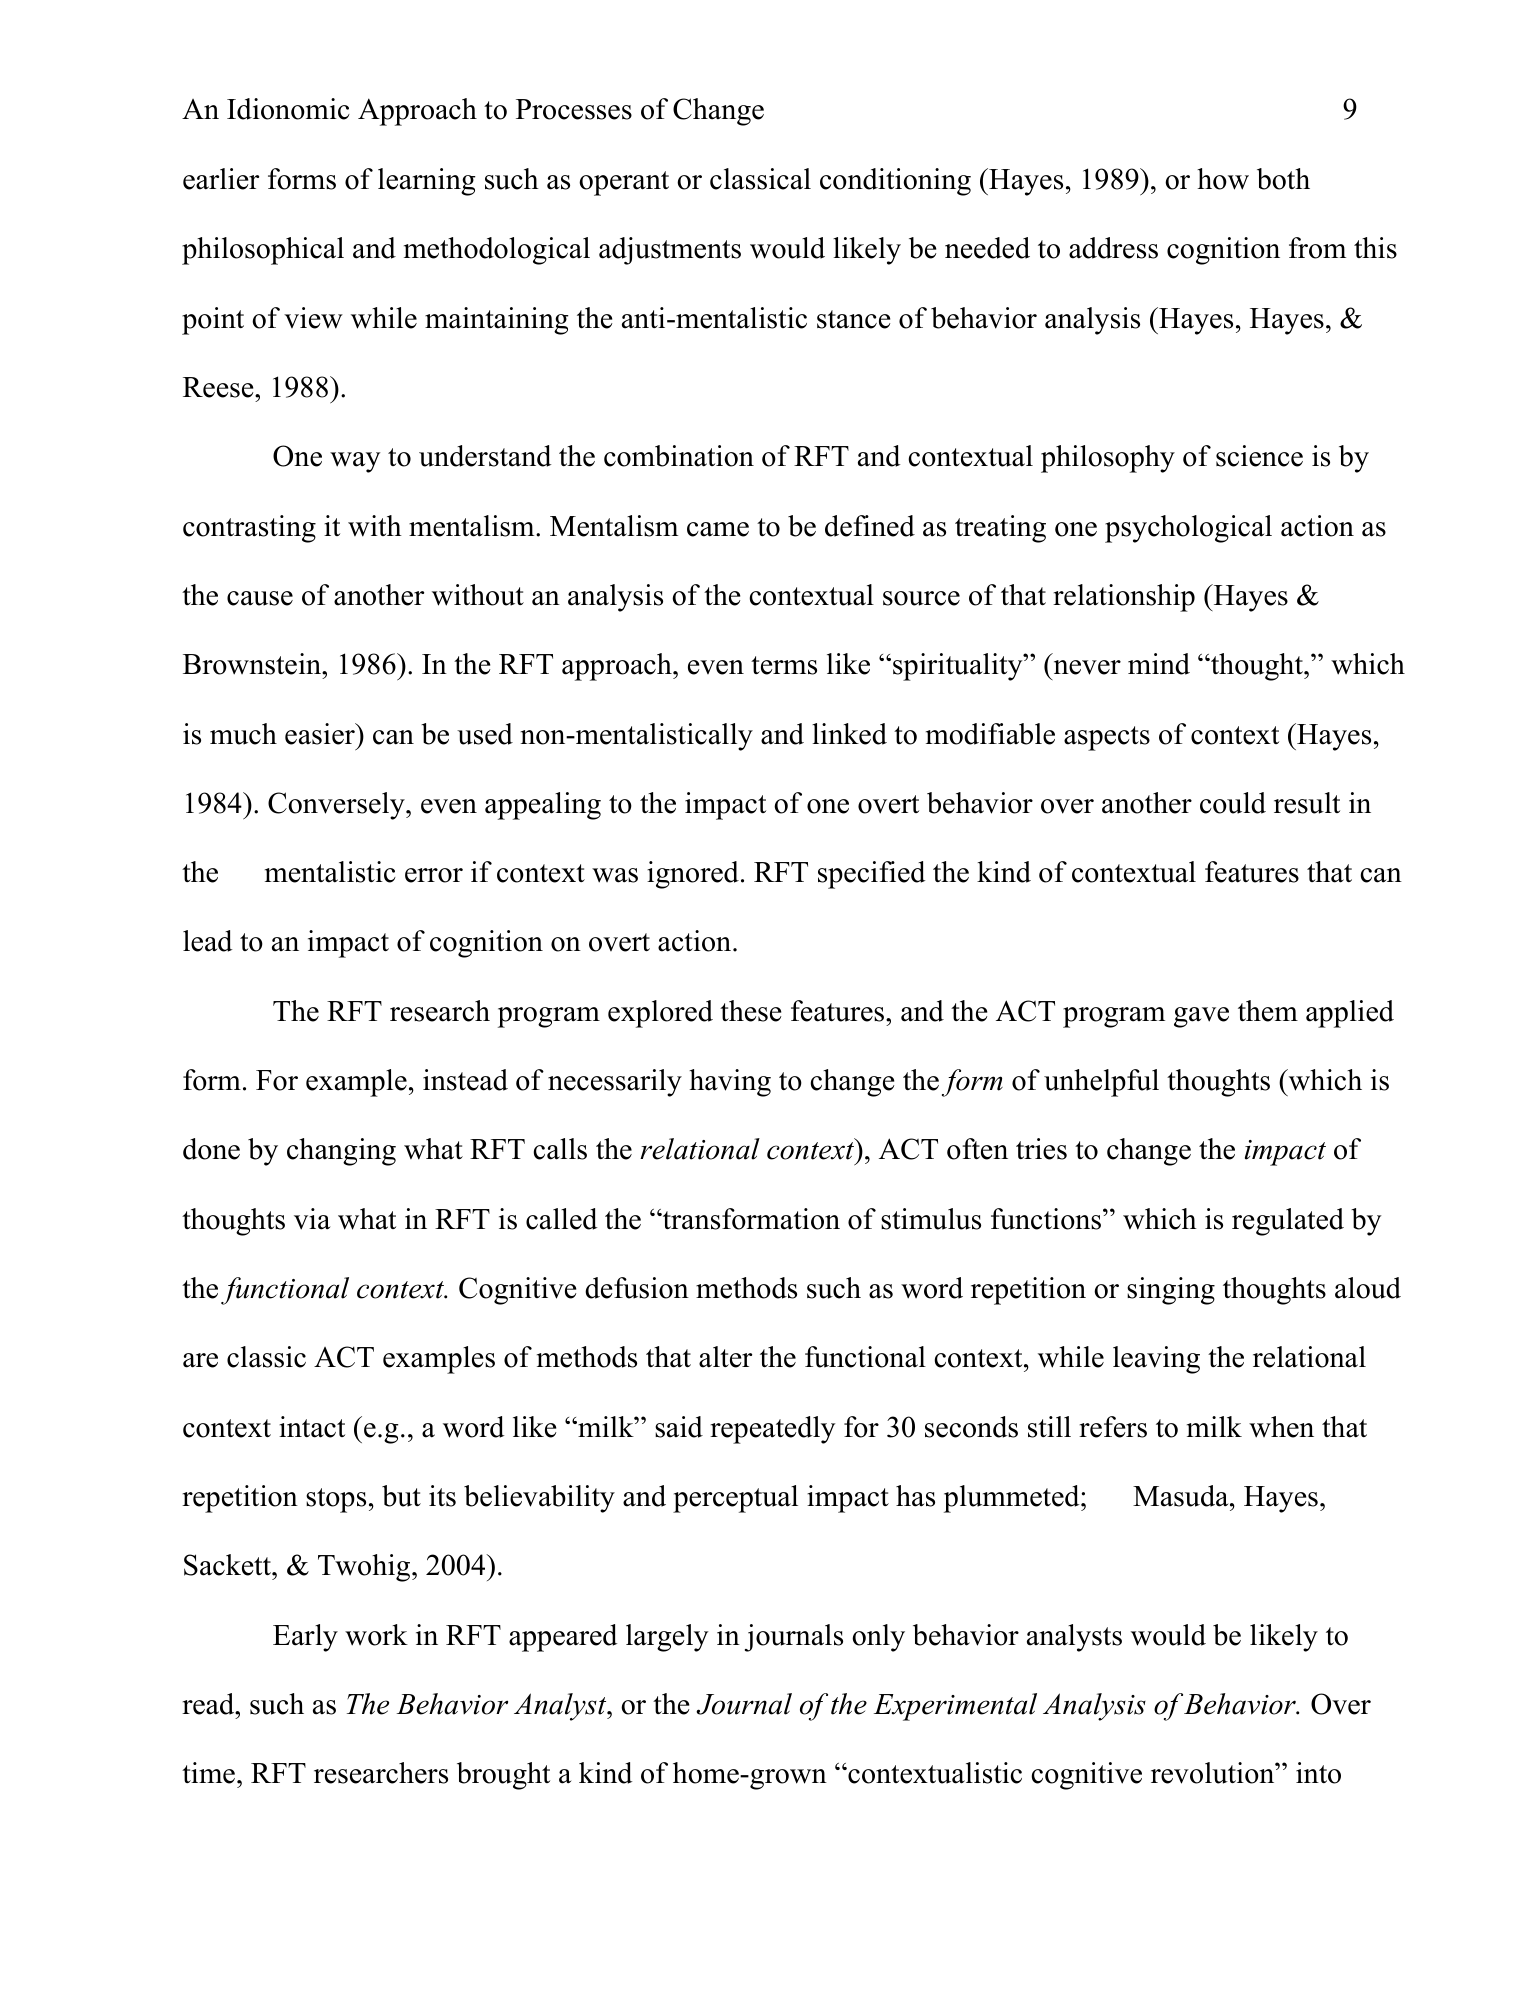 The width and height of the page is (1537, 1989). What do you see at coordinates (1268, 1011) in the page?
I see `them` at bounding box center [1268, 1011].
